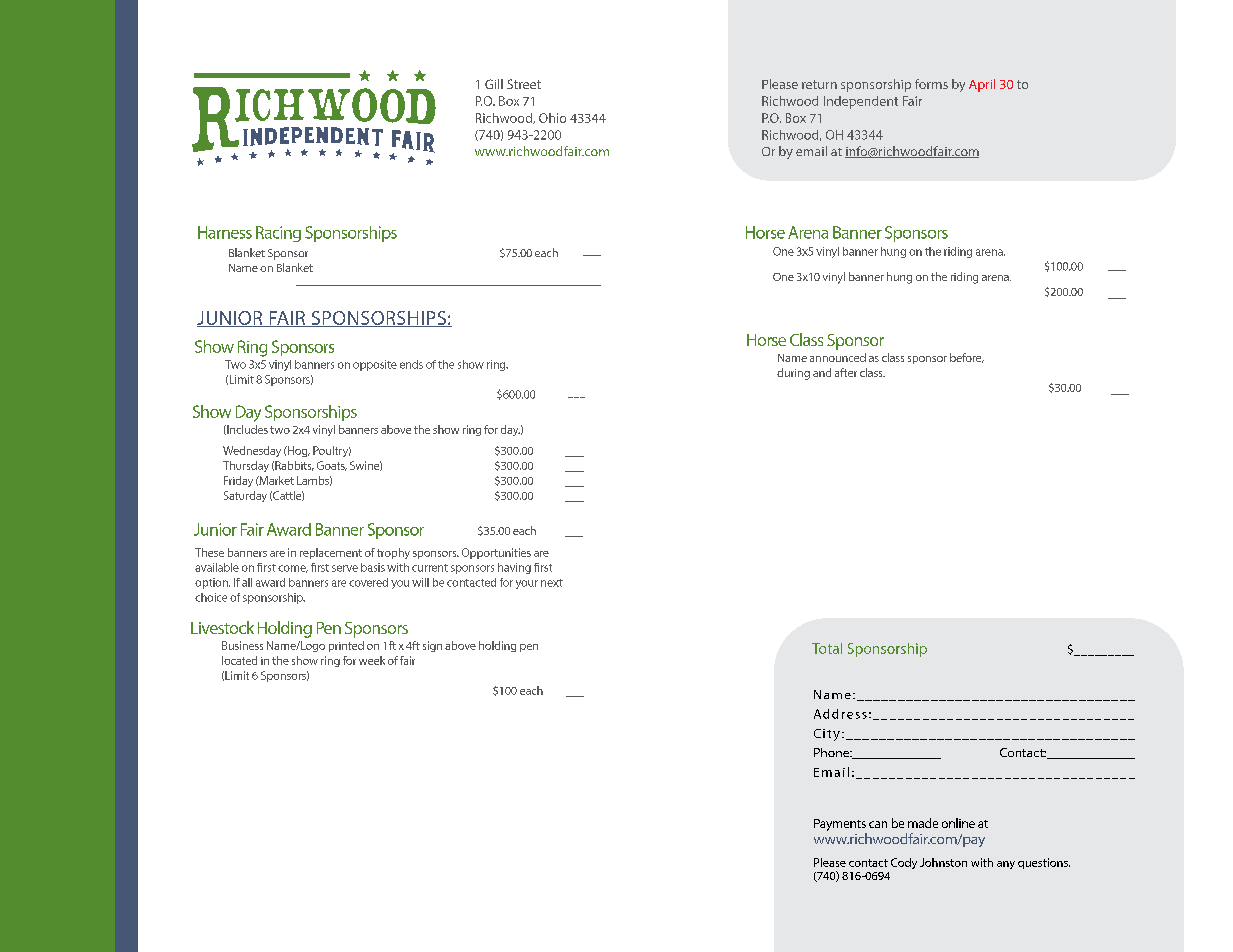  I want to click on Goats, so click(332, 466).
